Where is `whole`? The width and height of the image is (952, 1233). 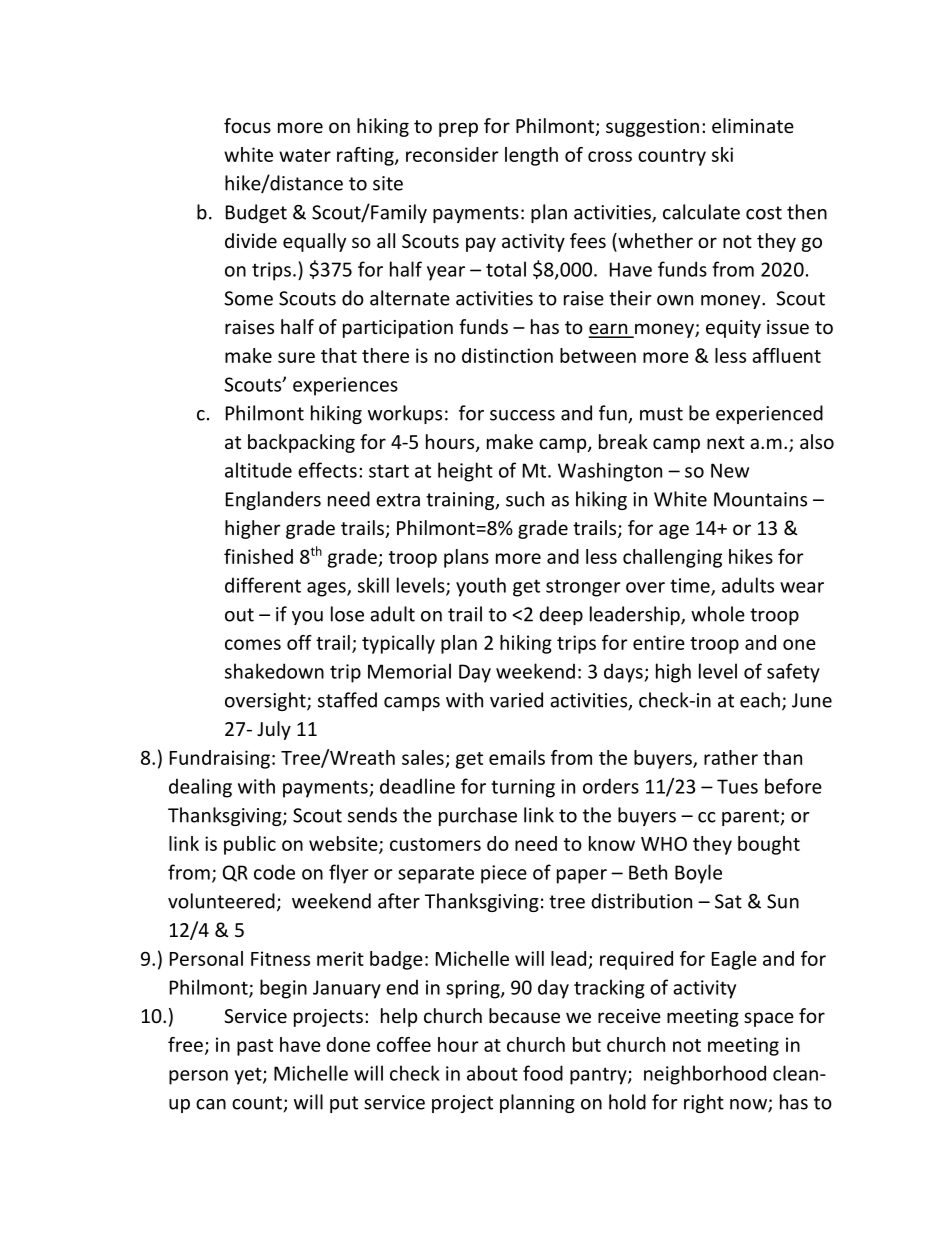
whole is located at coordinates (718, 614).
